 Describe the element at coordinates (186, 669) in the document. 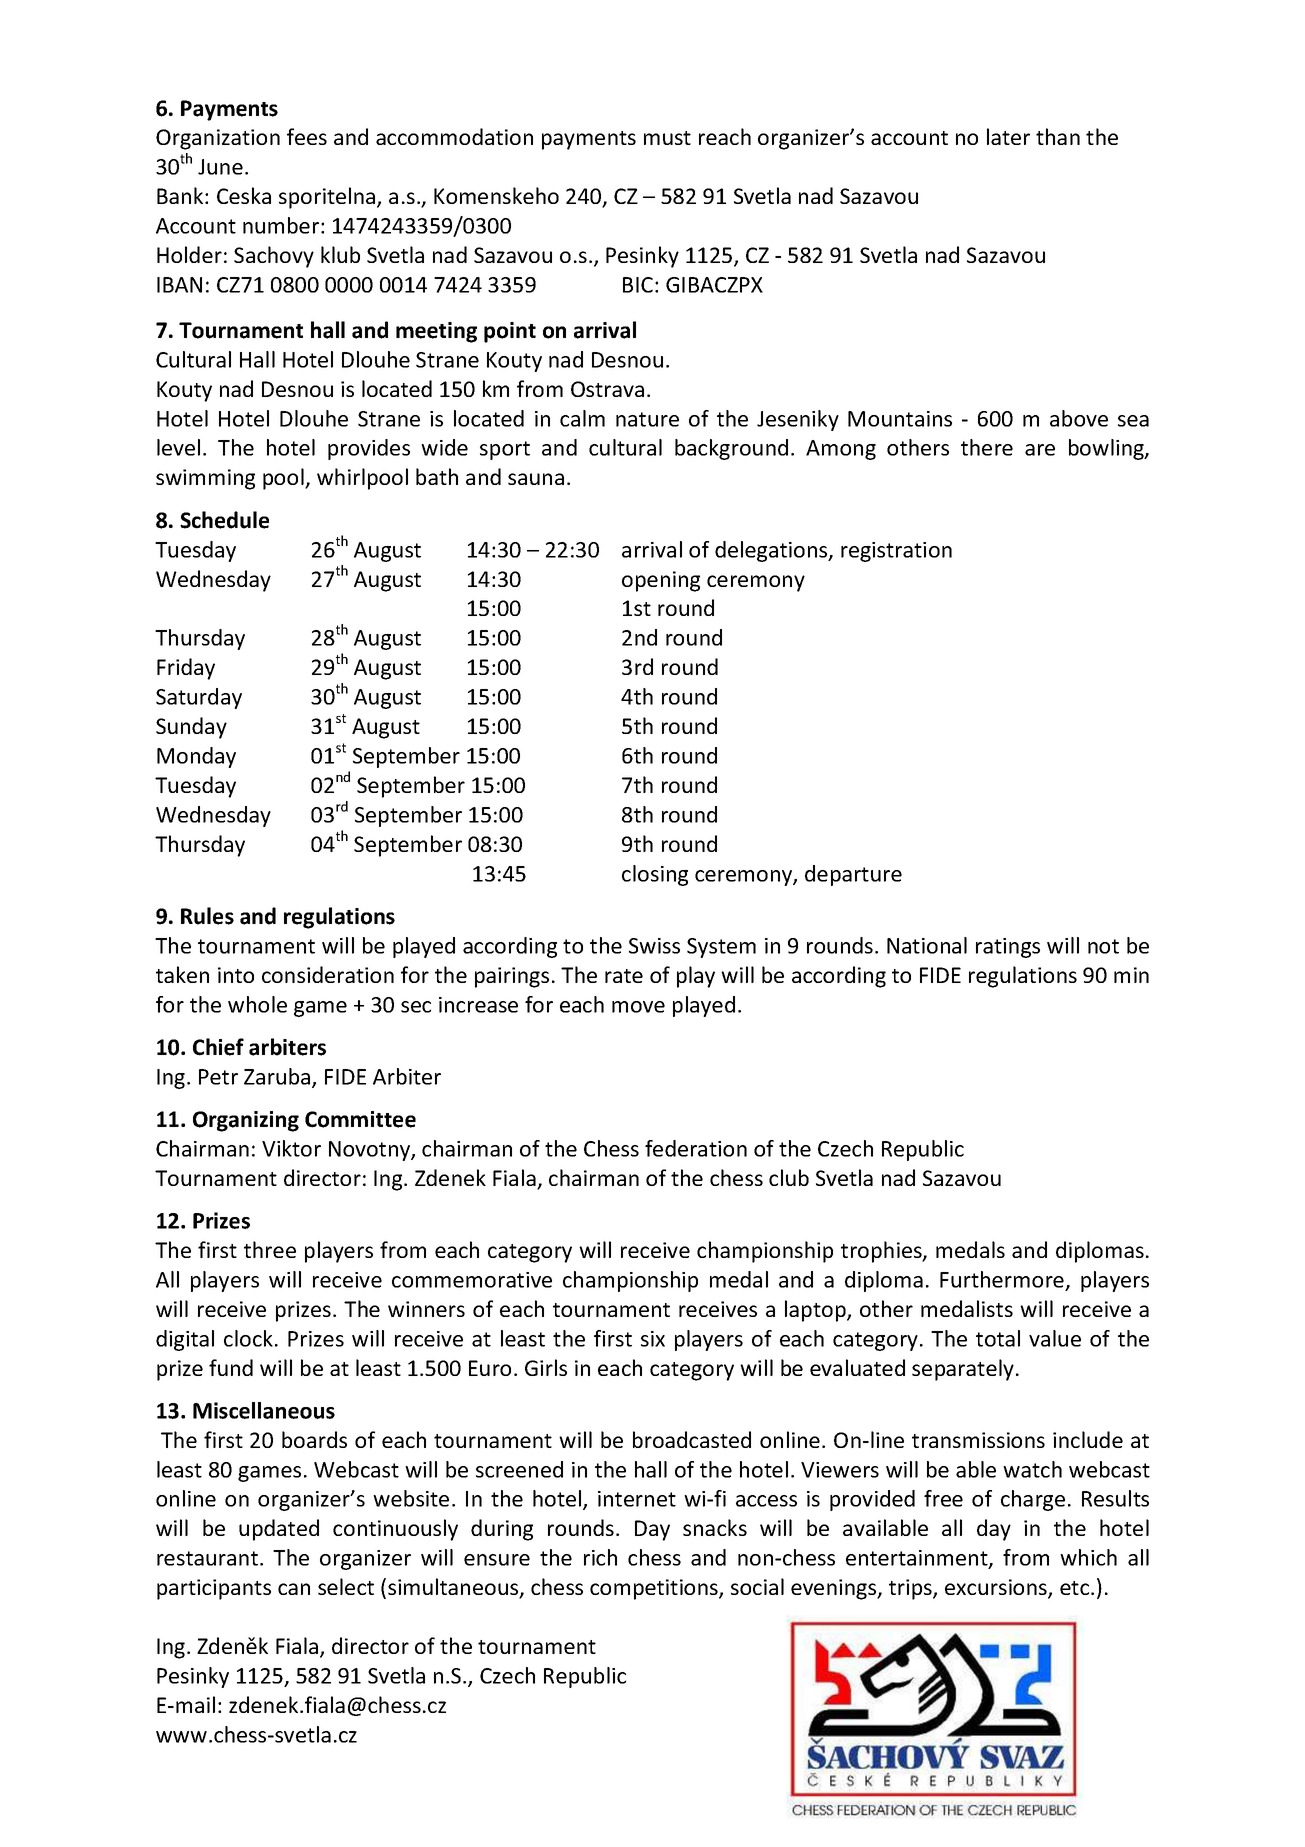

I see `Friday` at that location.
